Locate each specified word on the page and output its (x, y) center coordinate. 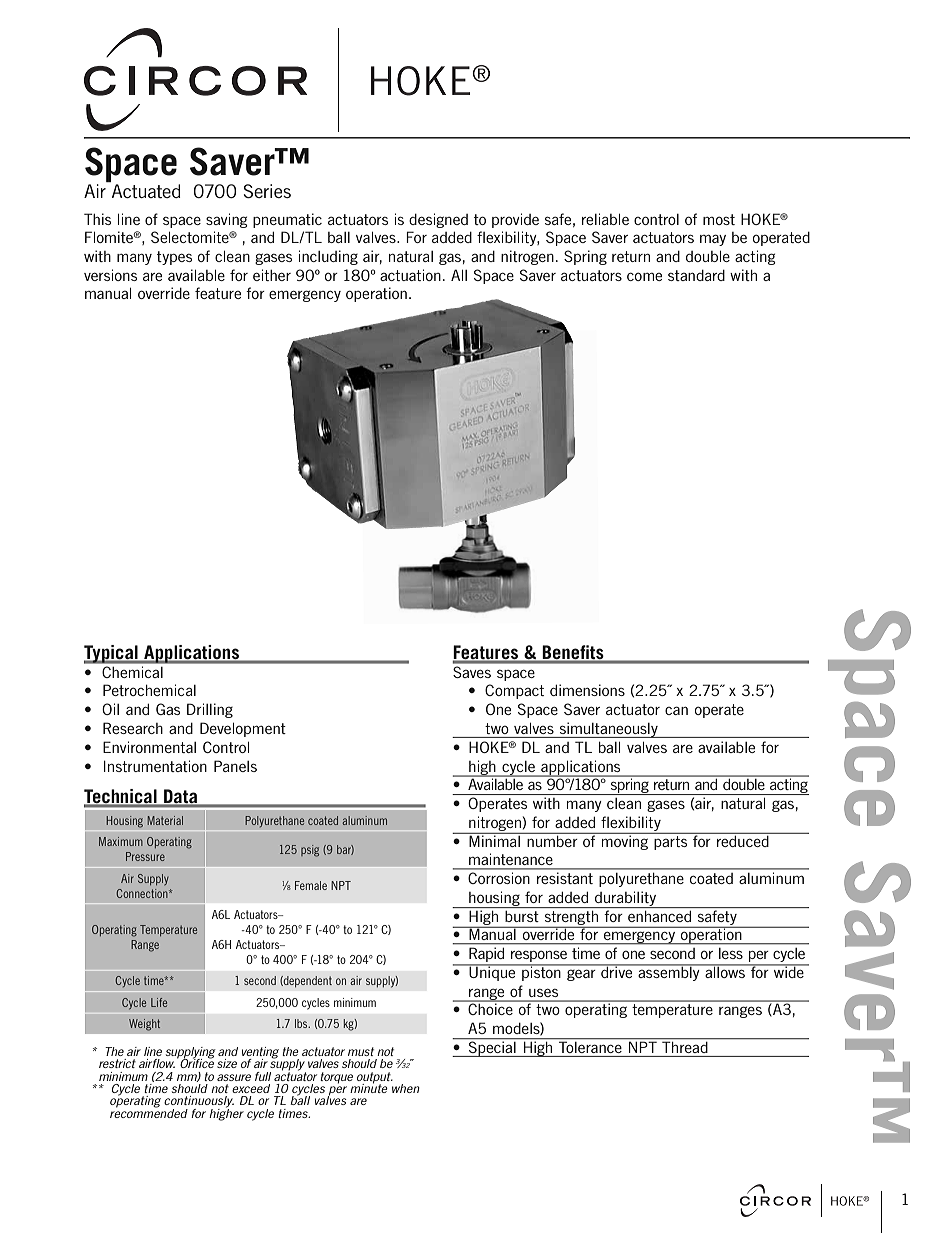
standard (696, 275)
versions (110, 275)
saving (227, 220)
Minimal (494, 840)
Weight (144, 1025)
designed (438, 220)
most (719, 219)
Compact (514, 691)
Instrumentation (155, 766)
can (676, 710)
